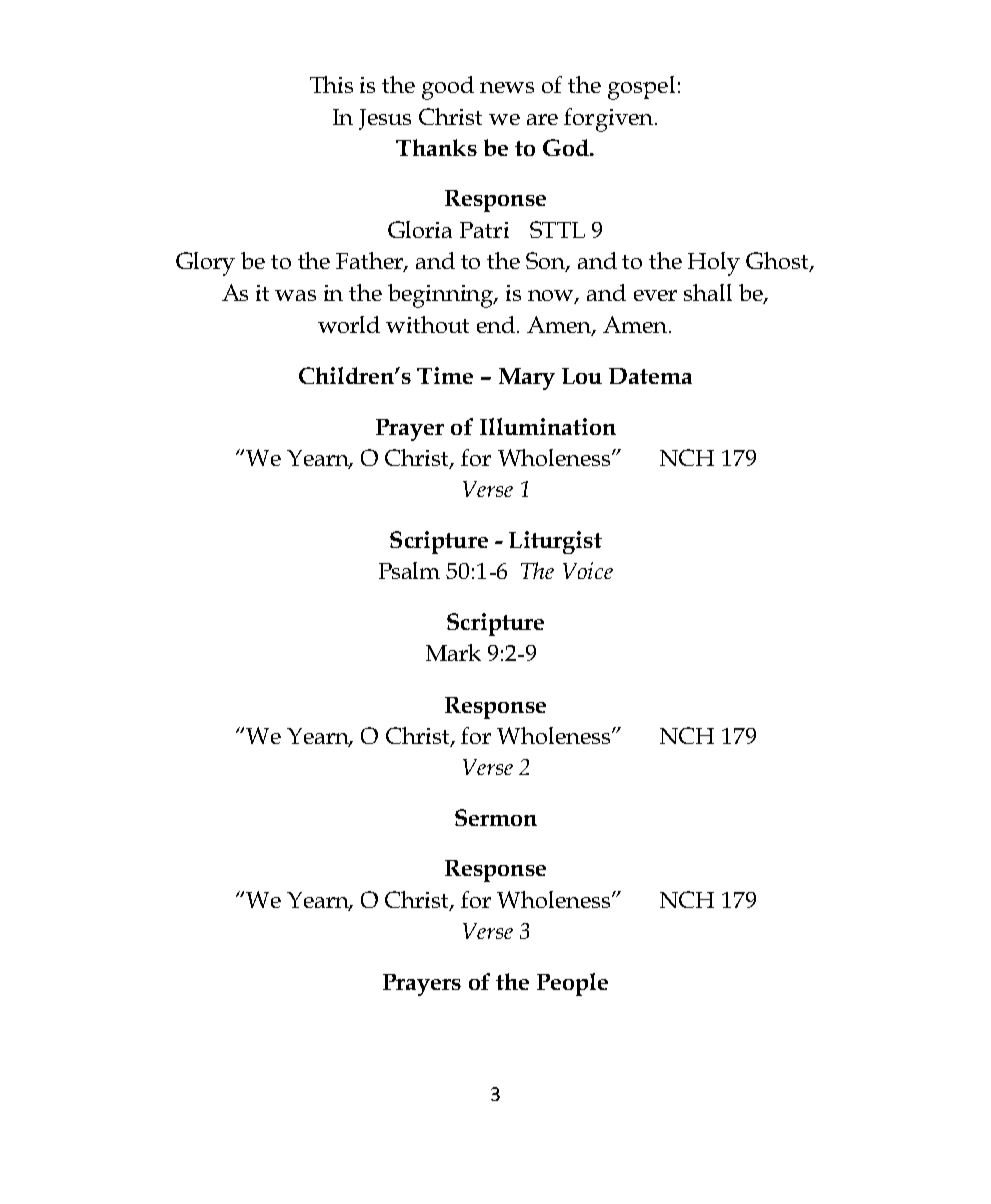 The height and width of the screenshot is (1204, 991). What do you see at coordinates (442, 296) in the screenshot?
I see `beginning` at bounding box center [442, 296].
